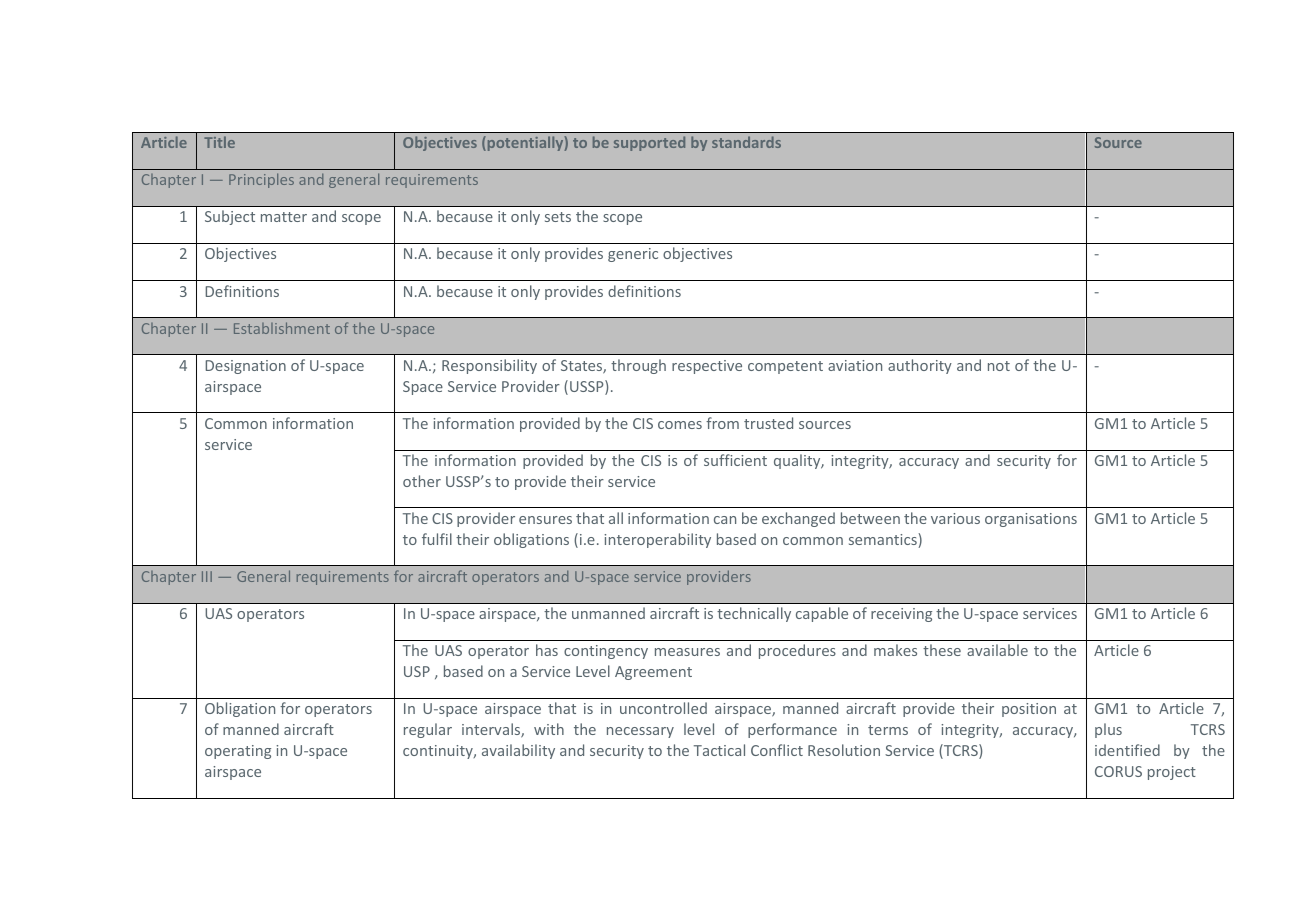  What do you see at coordinates (1127, 750) in the screenshot?
I see `identified` at bounding box center [1127, 750].
